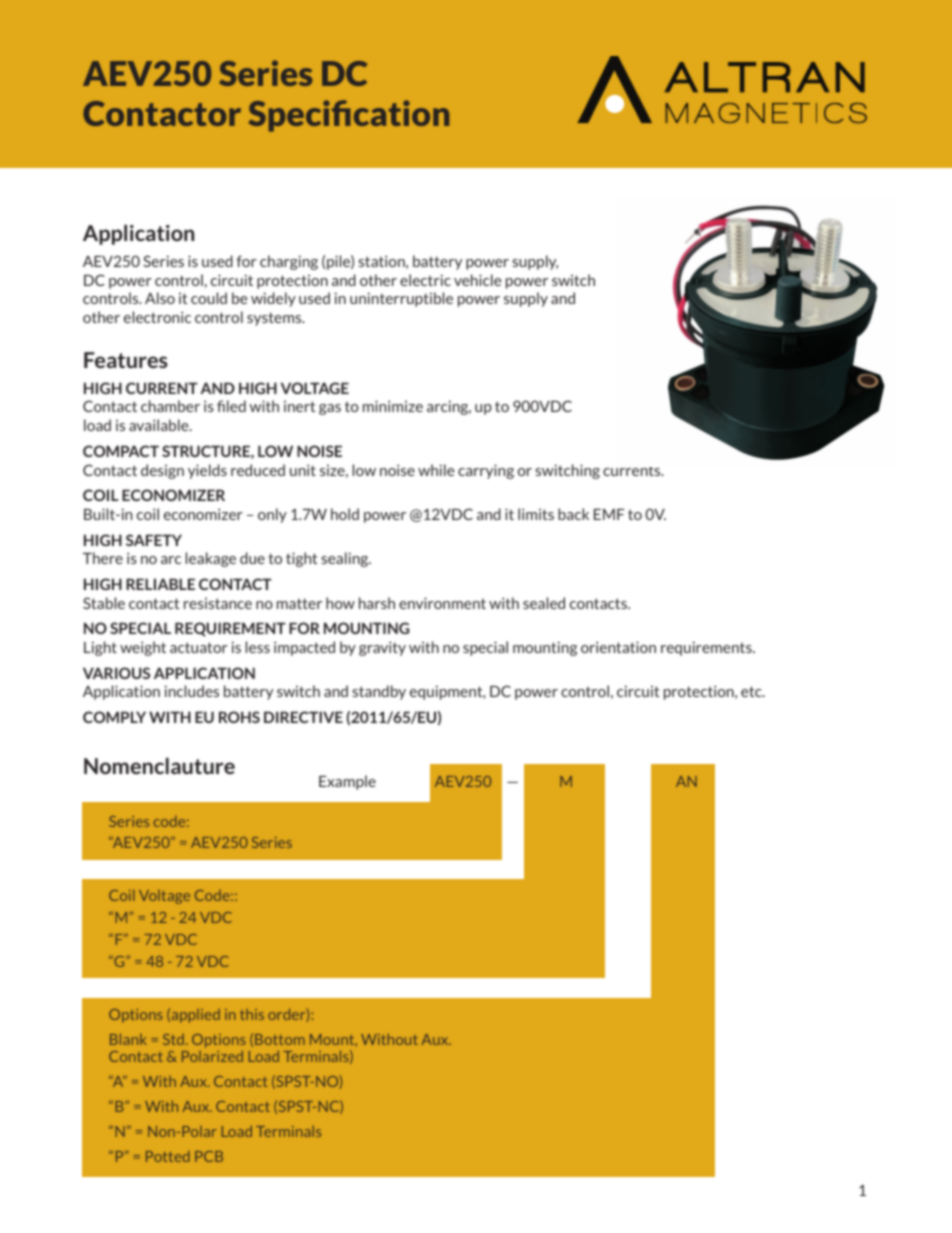 Image resolution: width=952 pixels, height=1233 pixels. I want to click on this, so click(252, 1014).
